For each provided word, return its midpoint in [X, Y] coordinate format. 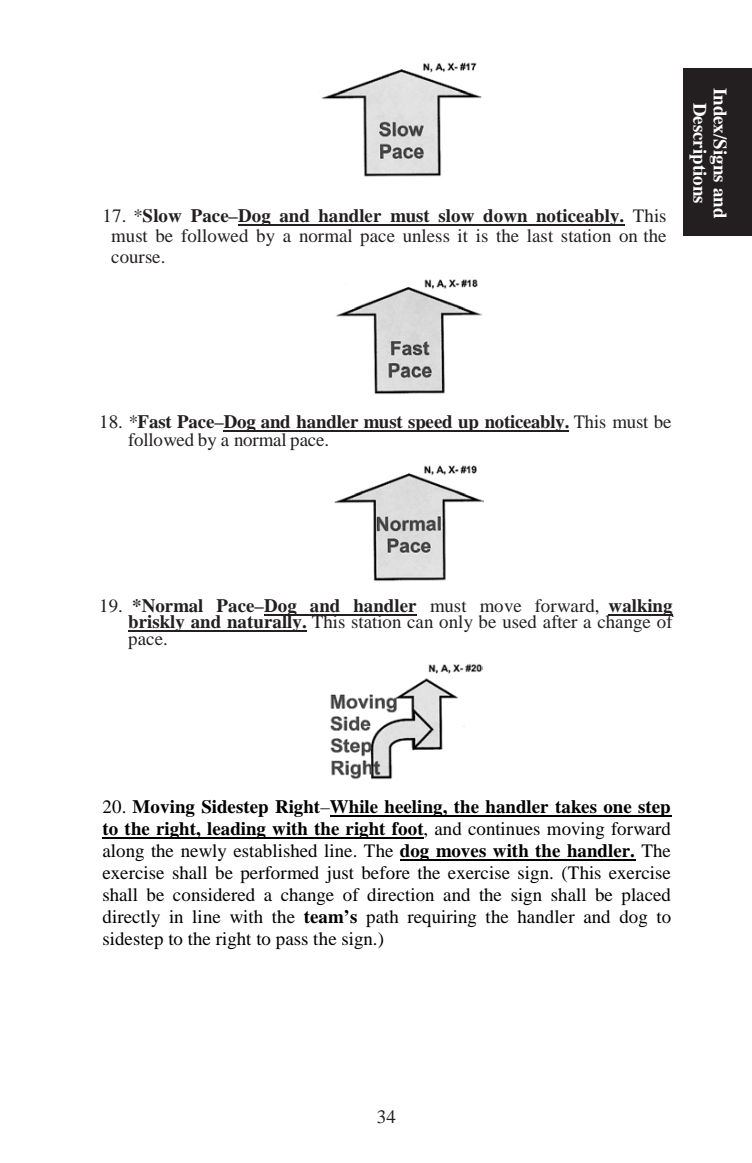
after [560, 621]
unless [426, 235]
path [382, 918]
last [540, 235]
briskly [157, 623]
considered [214, 894]
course [137, 258]
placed [646, 896]
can [420, 623]
